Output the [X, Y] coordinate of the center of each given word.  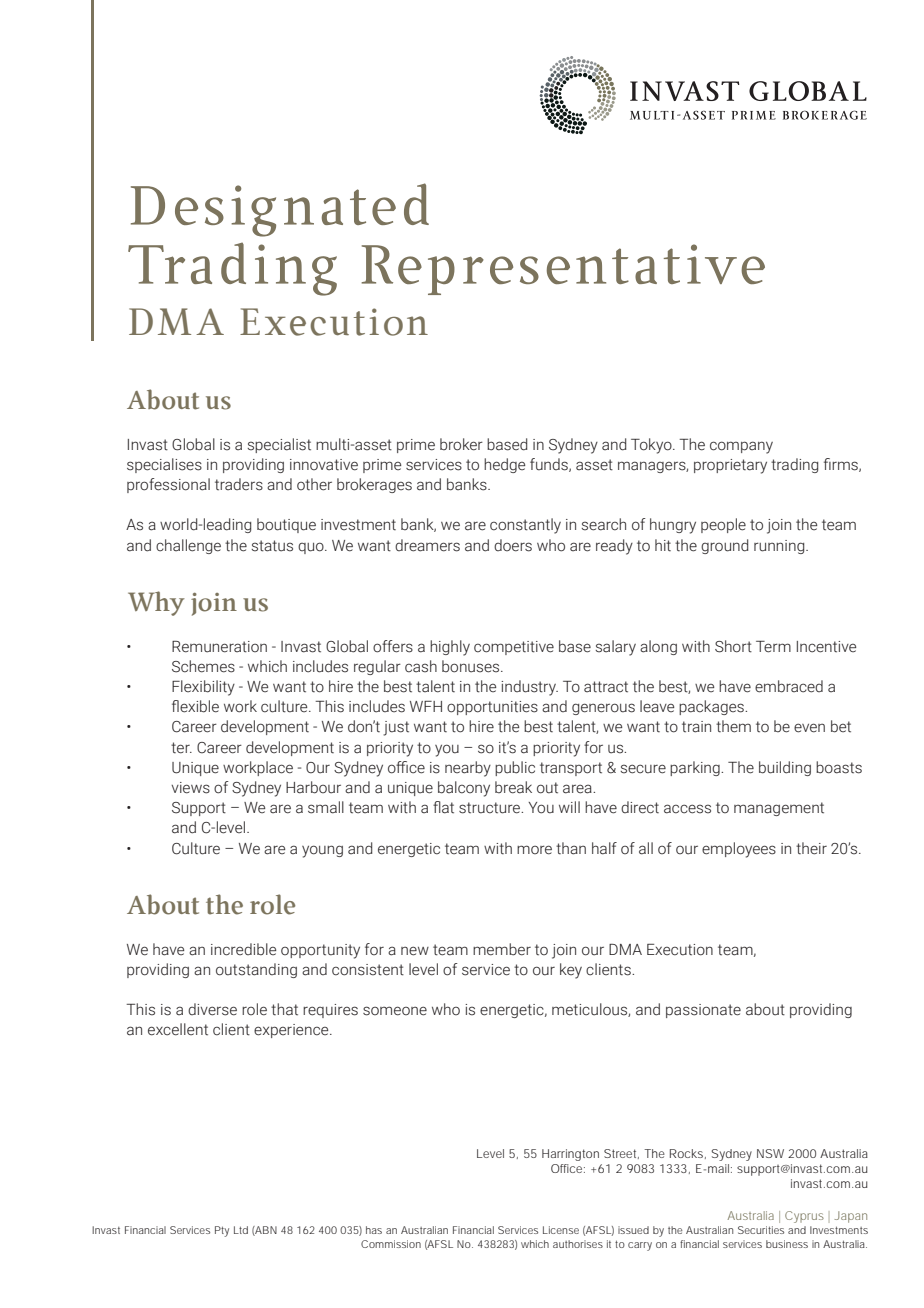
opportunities [492, 708]
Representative [563, 269]
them [733, 726]
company [741, 447]
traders [239, 484]
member [502, 949]
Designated [280, 210]
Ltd [241, 1230]
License [561, 1230]
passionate [703, 1011]
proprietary [730, 466]
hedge [504, 465]
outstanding [256, 970]
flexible [195, 706]
